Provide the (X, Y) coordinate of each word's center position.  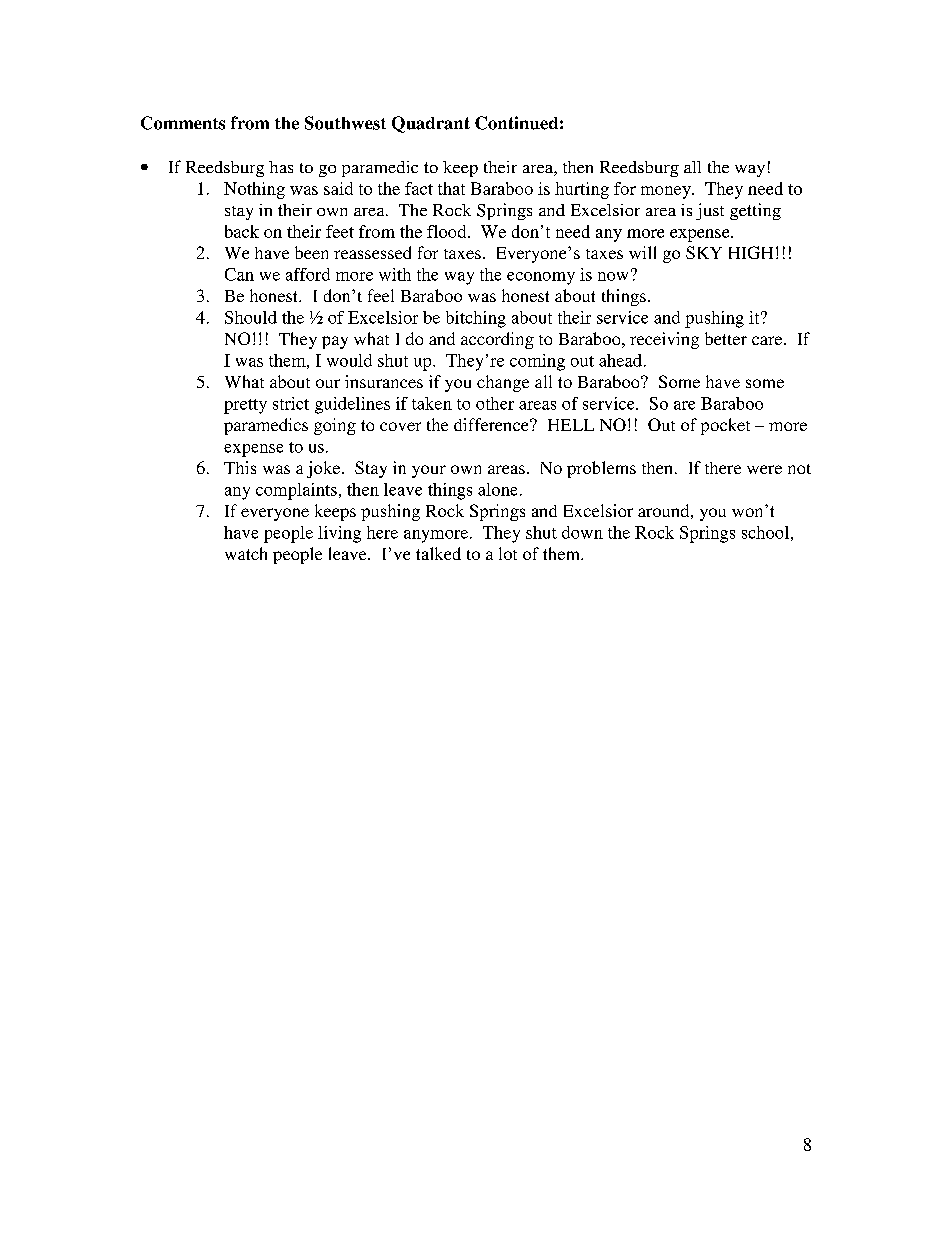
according (497, 340)
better (726, 338)
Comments (183, 123)
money (667, 192)
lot (508, 553)
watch (246, 553)
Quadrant (431, 124)
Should (251, 317)
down (582, 532)
